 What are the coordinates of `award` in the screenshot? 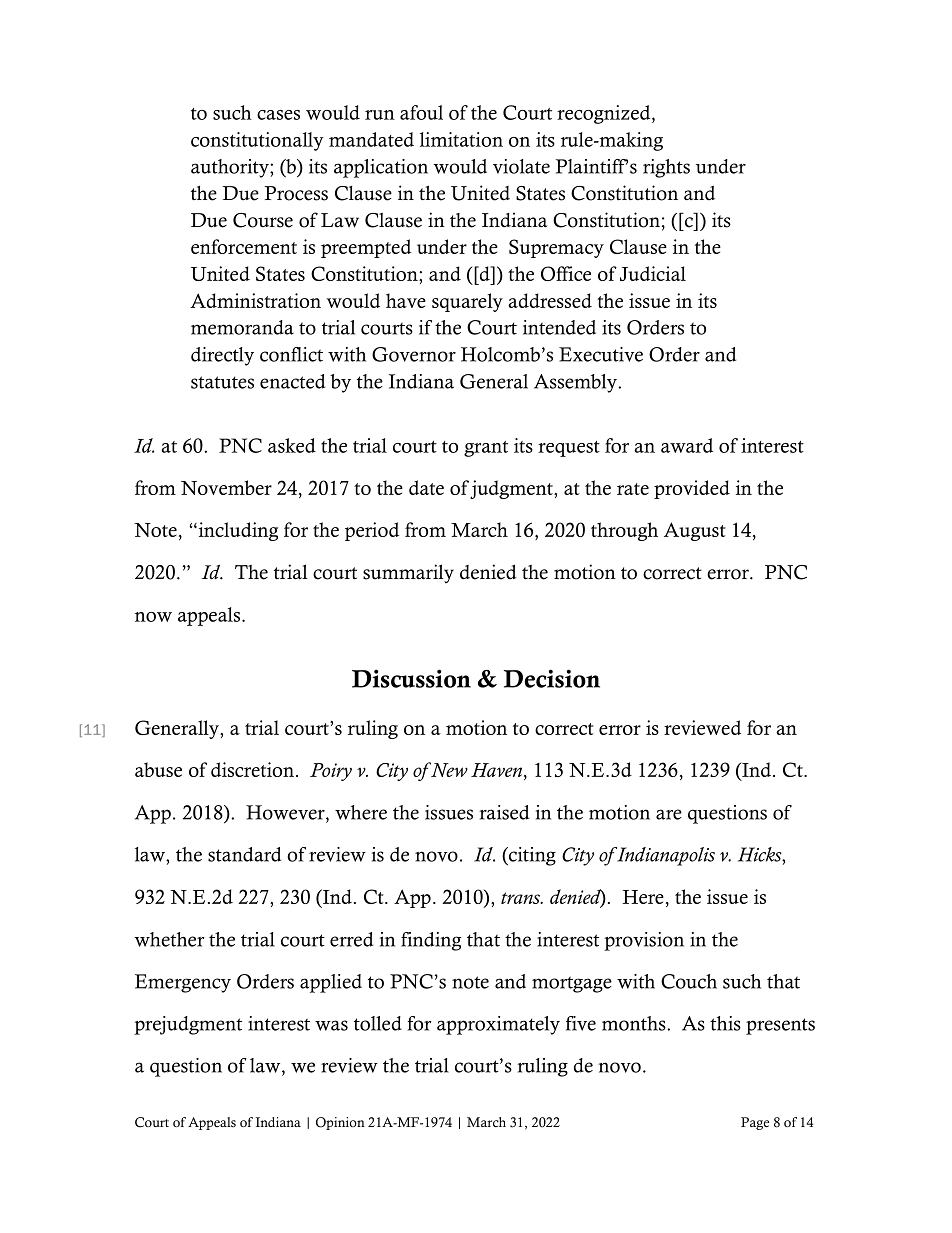 It's located at (687, 445).
